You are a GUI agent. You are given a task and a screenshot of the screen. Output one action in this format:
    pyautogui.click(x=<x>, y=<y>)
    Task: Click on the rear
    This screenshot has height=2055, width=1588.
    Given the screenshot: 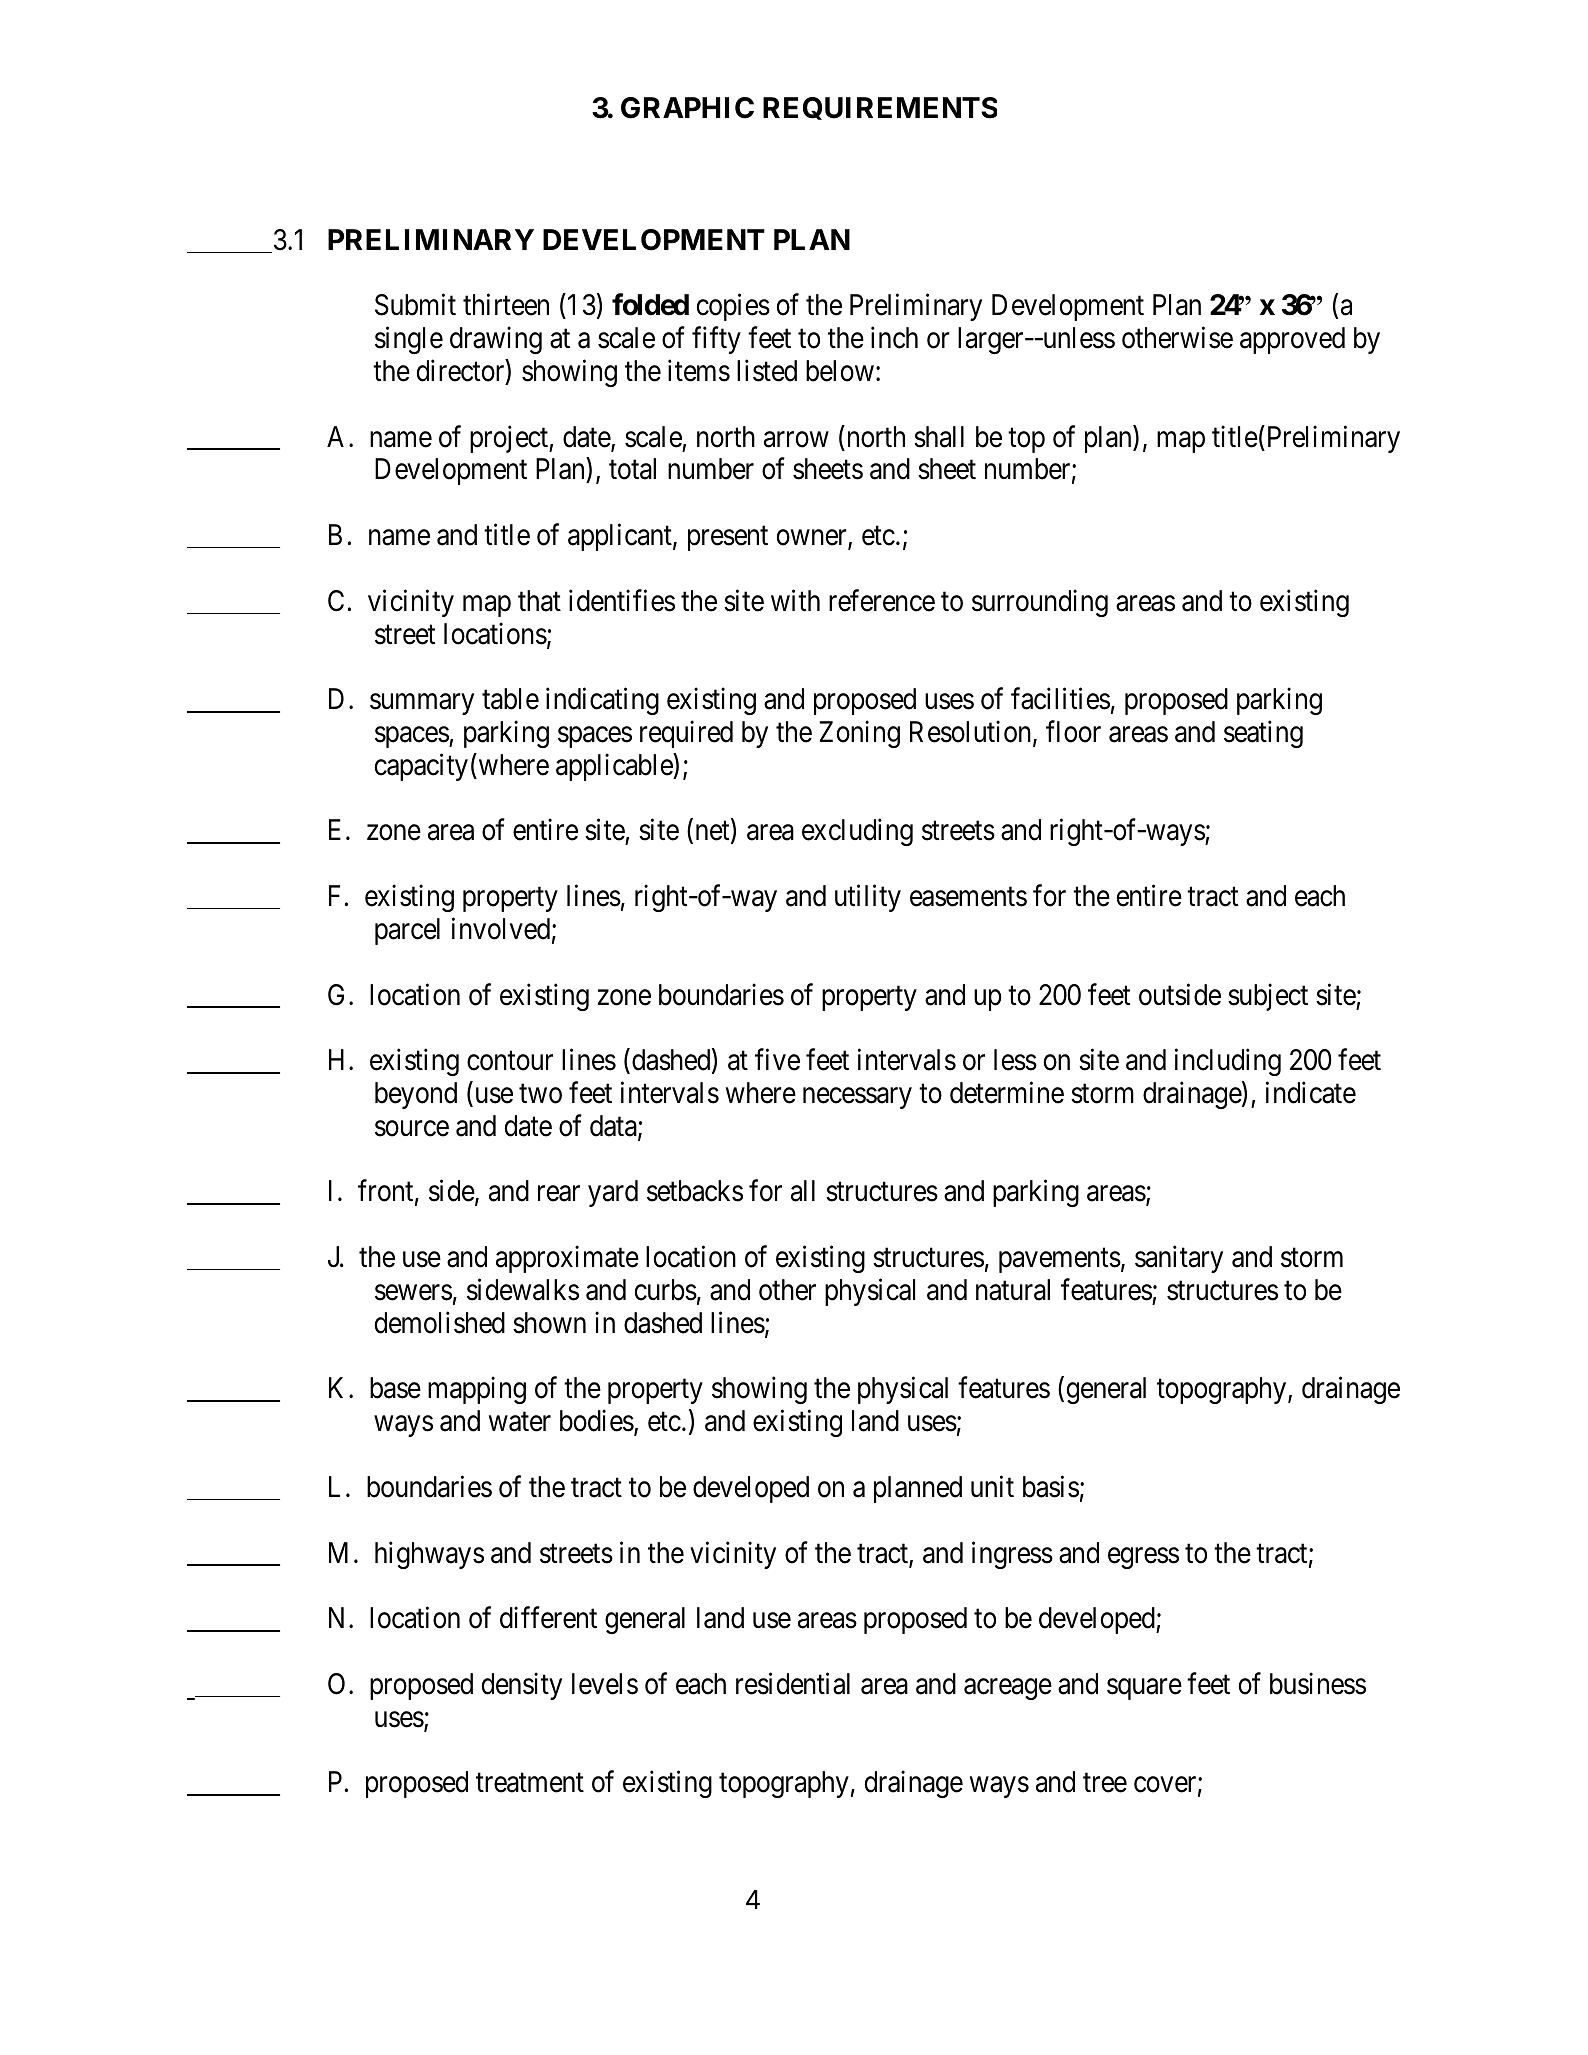 What is the action you would take?
    pyautogui.click(x=559, y=1194)
